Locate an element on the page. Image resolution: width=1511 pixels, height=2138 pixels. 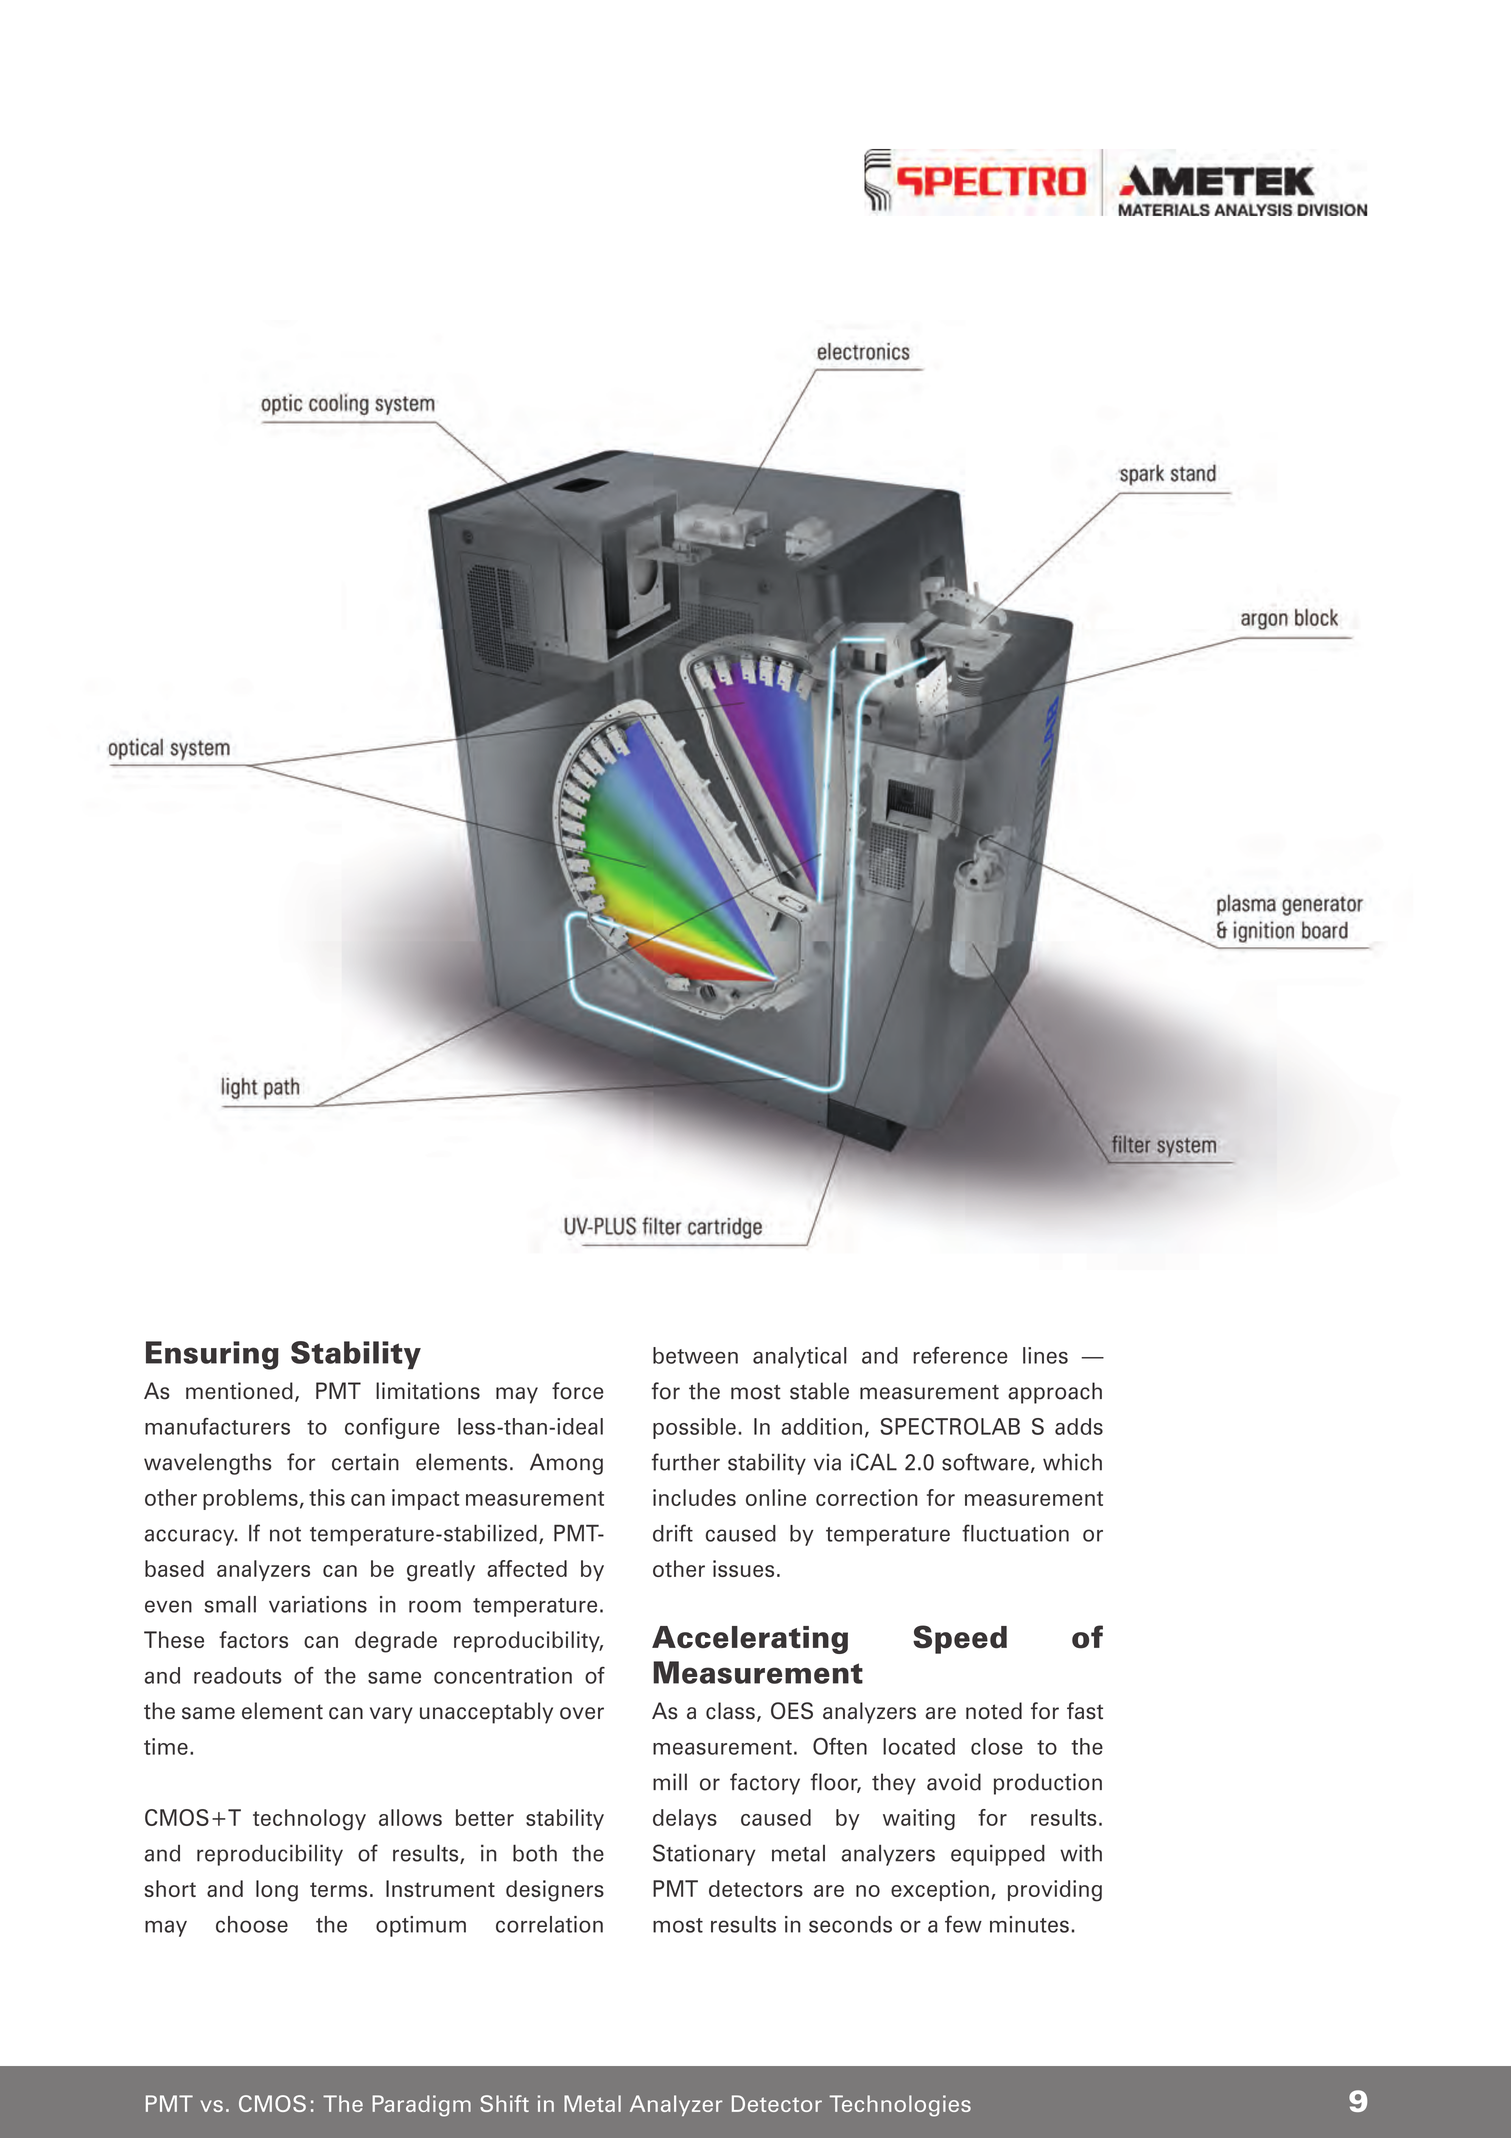
Technologies is located at coordinates (900, 2106).
